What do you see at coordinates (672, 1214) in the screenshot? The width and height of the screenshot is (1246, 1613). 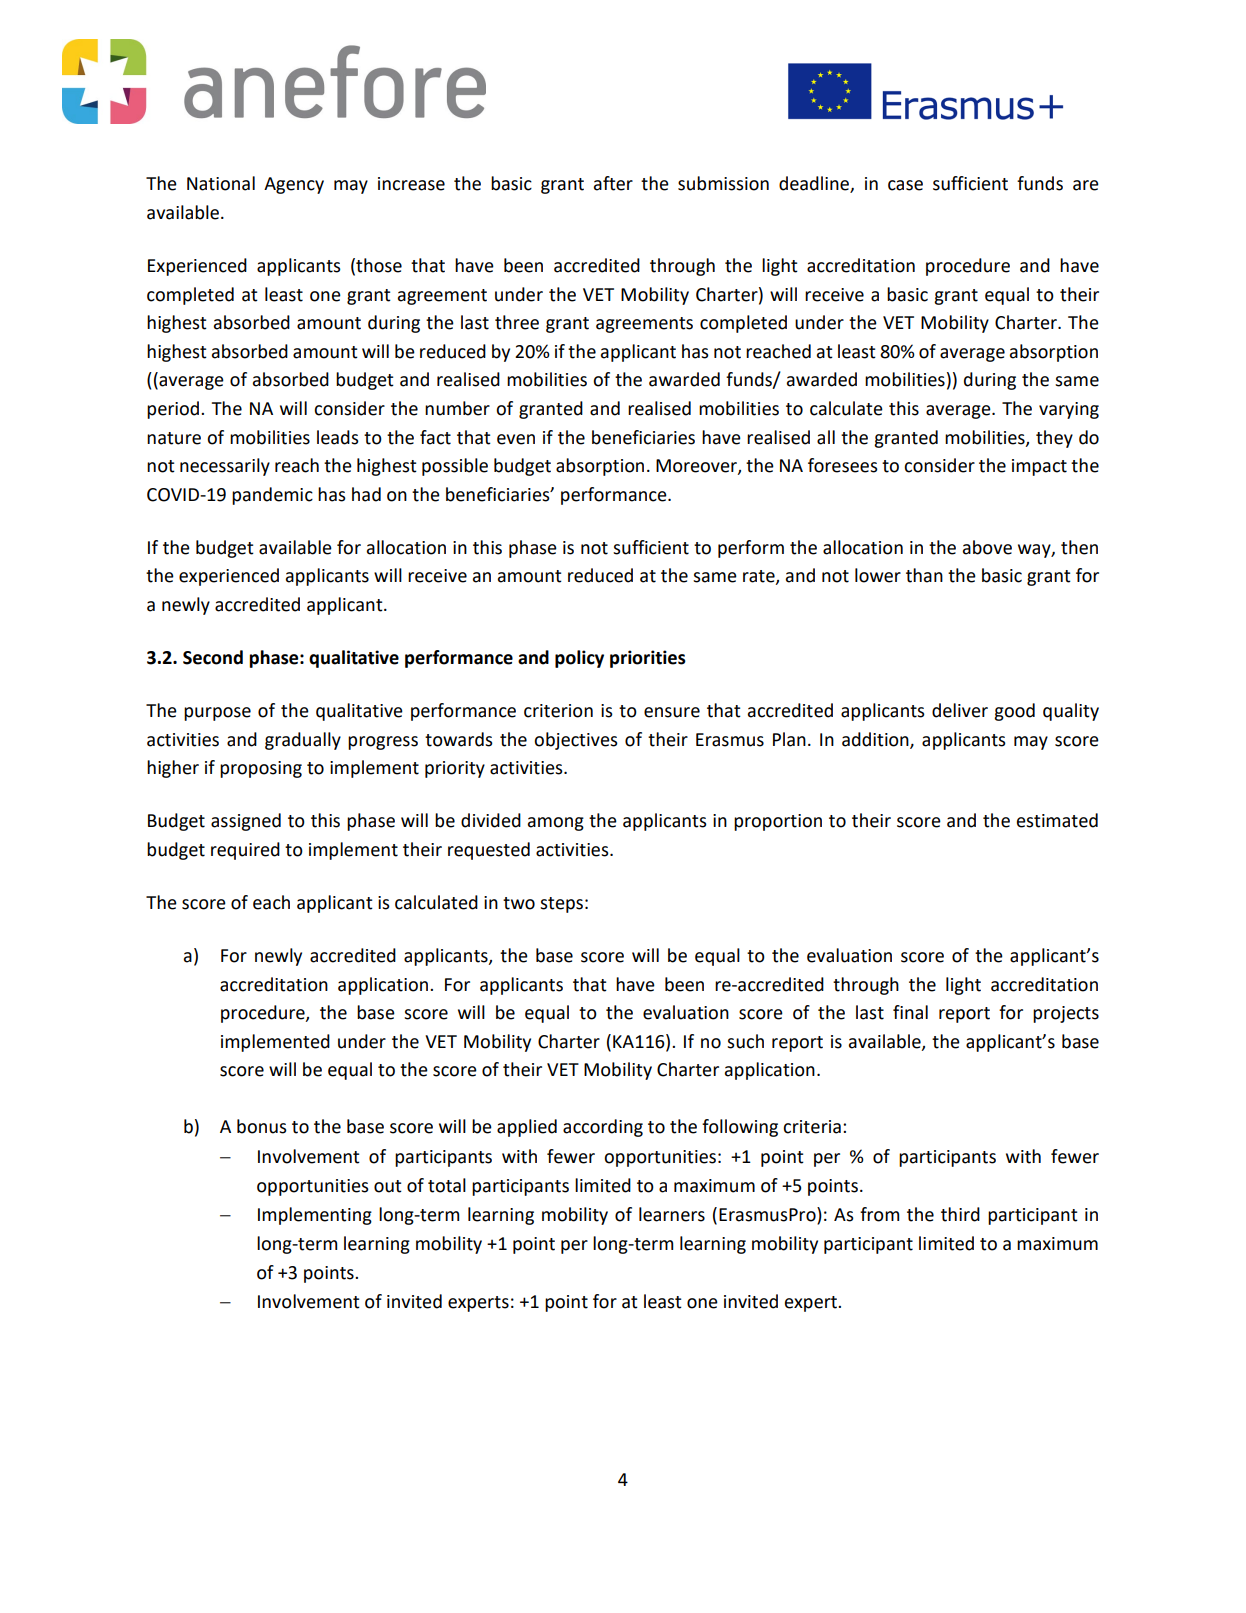 I see `learners` at bounding box center [672, 1214].
